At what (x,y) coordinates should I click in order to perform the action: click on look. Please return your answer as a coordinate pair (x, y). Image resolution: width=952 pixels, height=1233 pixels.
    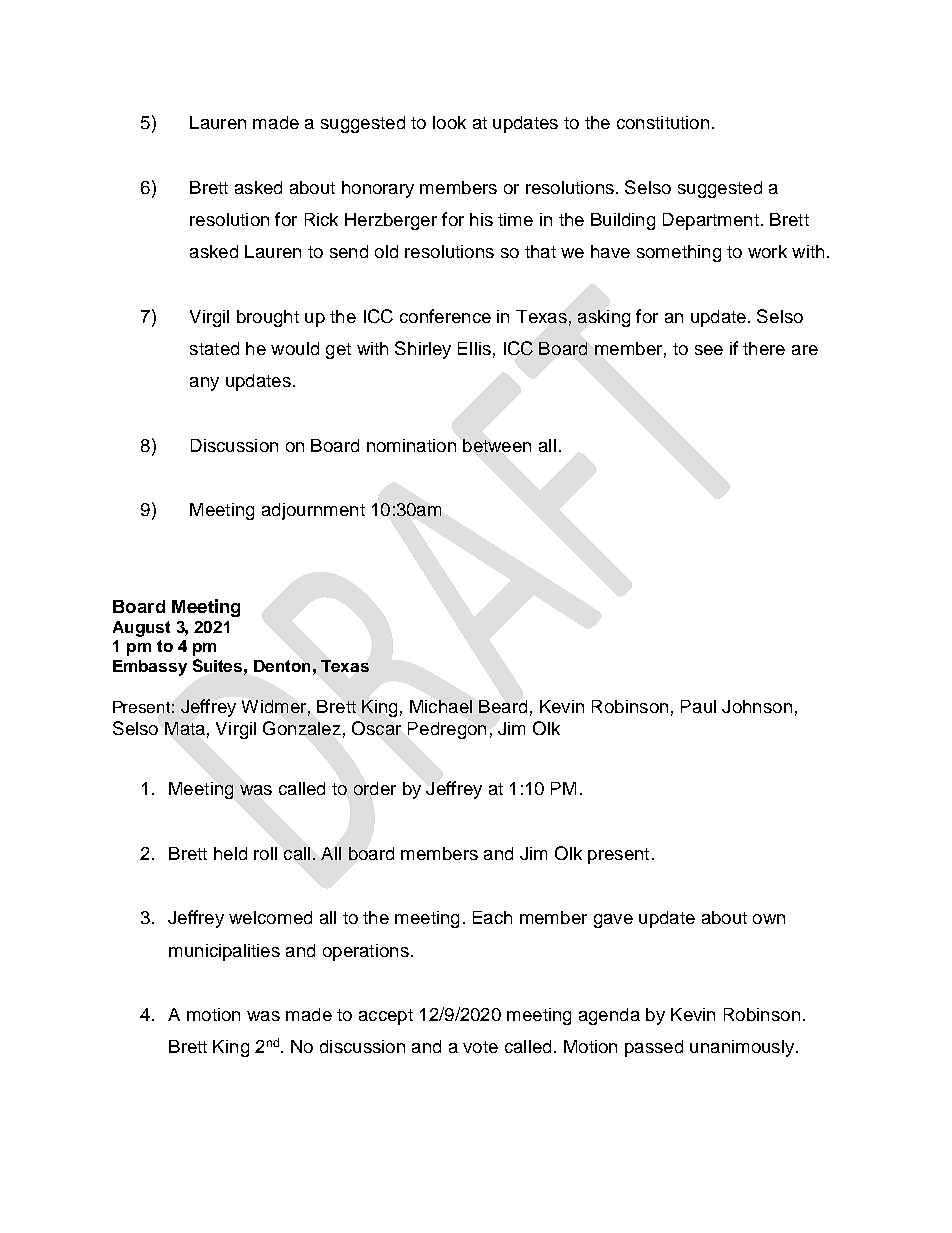
    Looking at the image, I should click on (449, 122).
